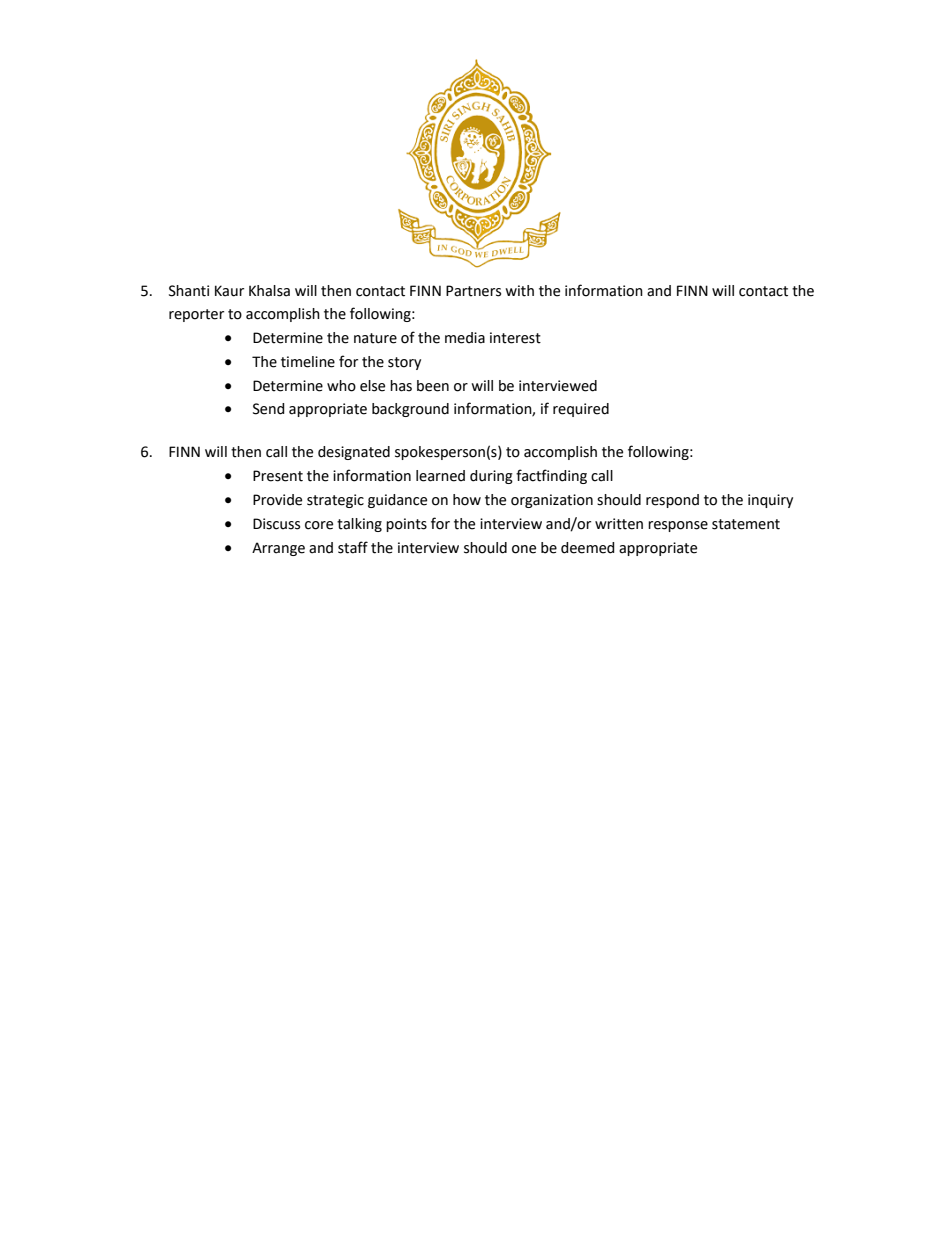  What do you see at coordinates (278, 549) in the screenshot?
I see `Arrange` at bounding box center [278, 549].
